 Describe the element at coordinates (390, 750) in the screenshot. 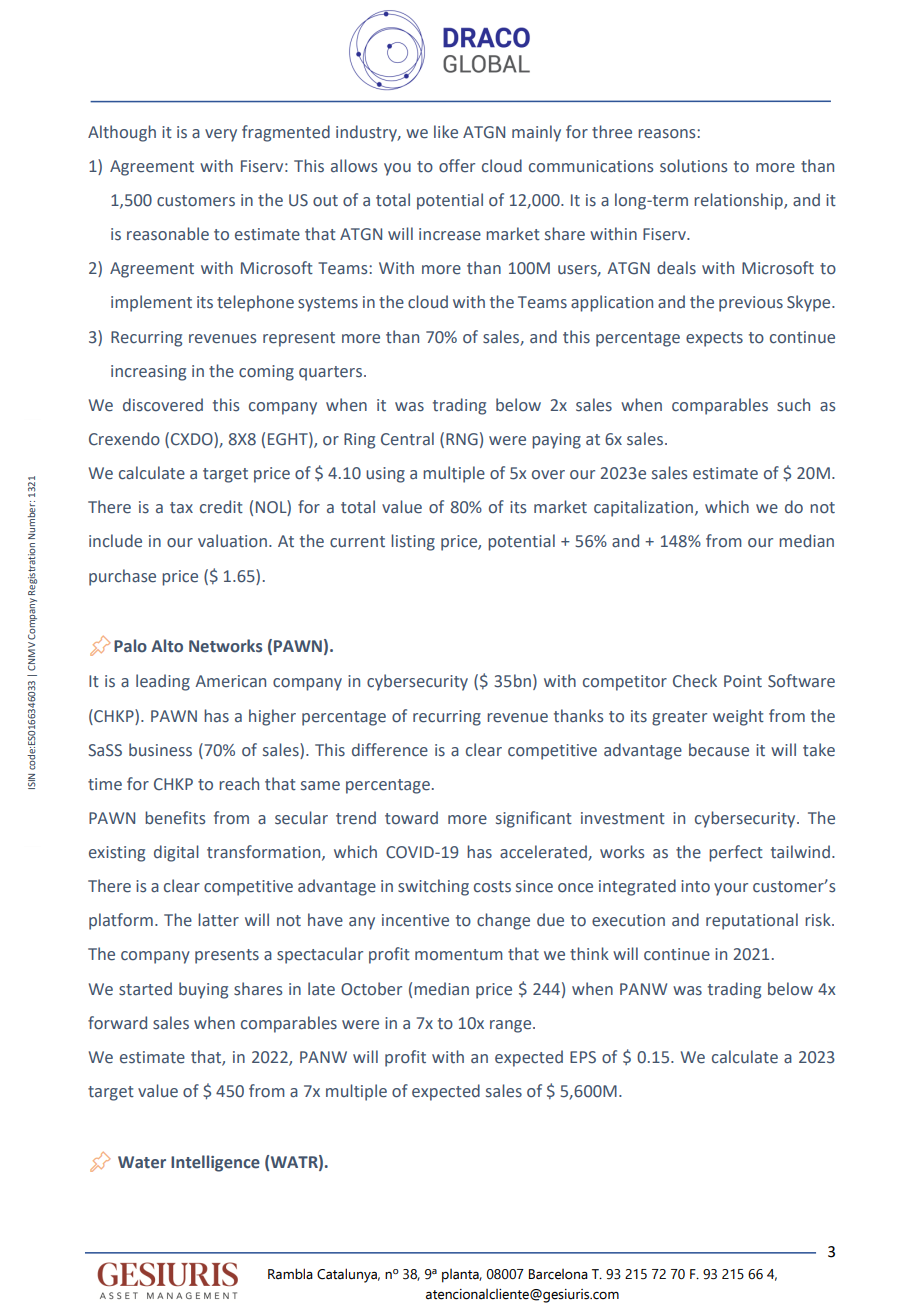

I see `difference` at that location.
